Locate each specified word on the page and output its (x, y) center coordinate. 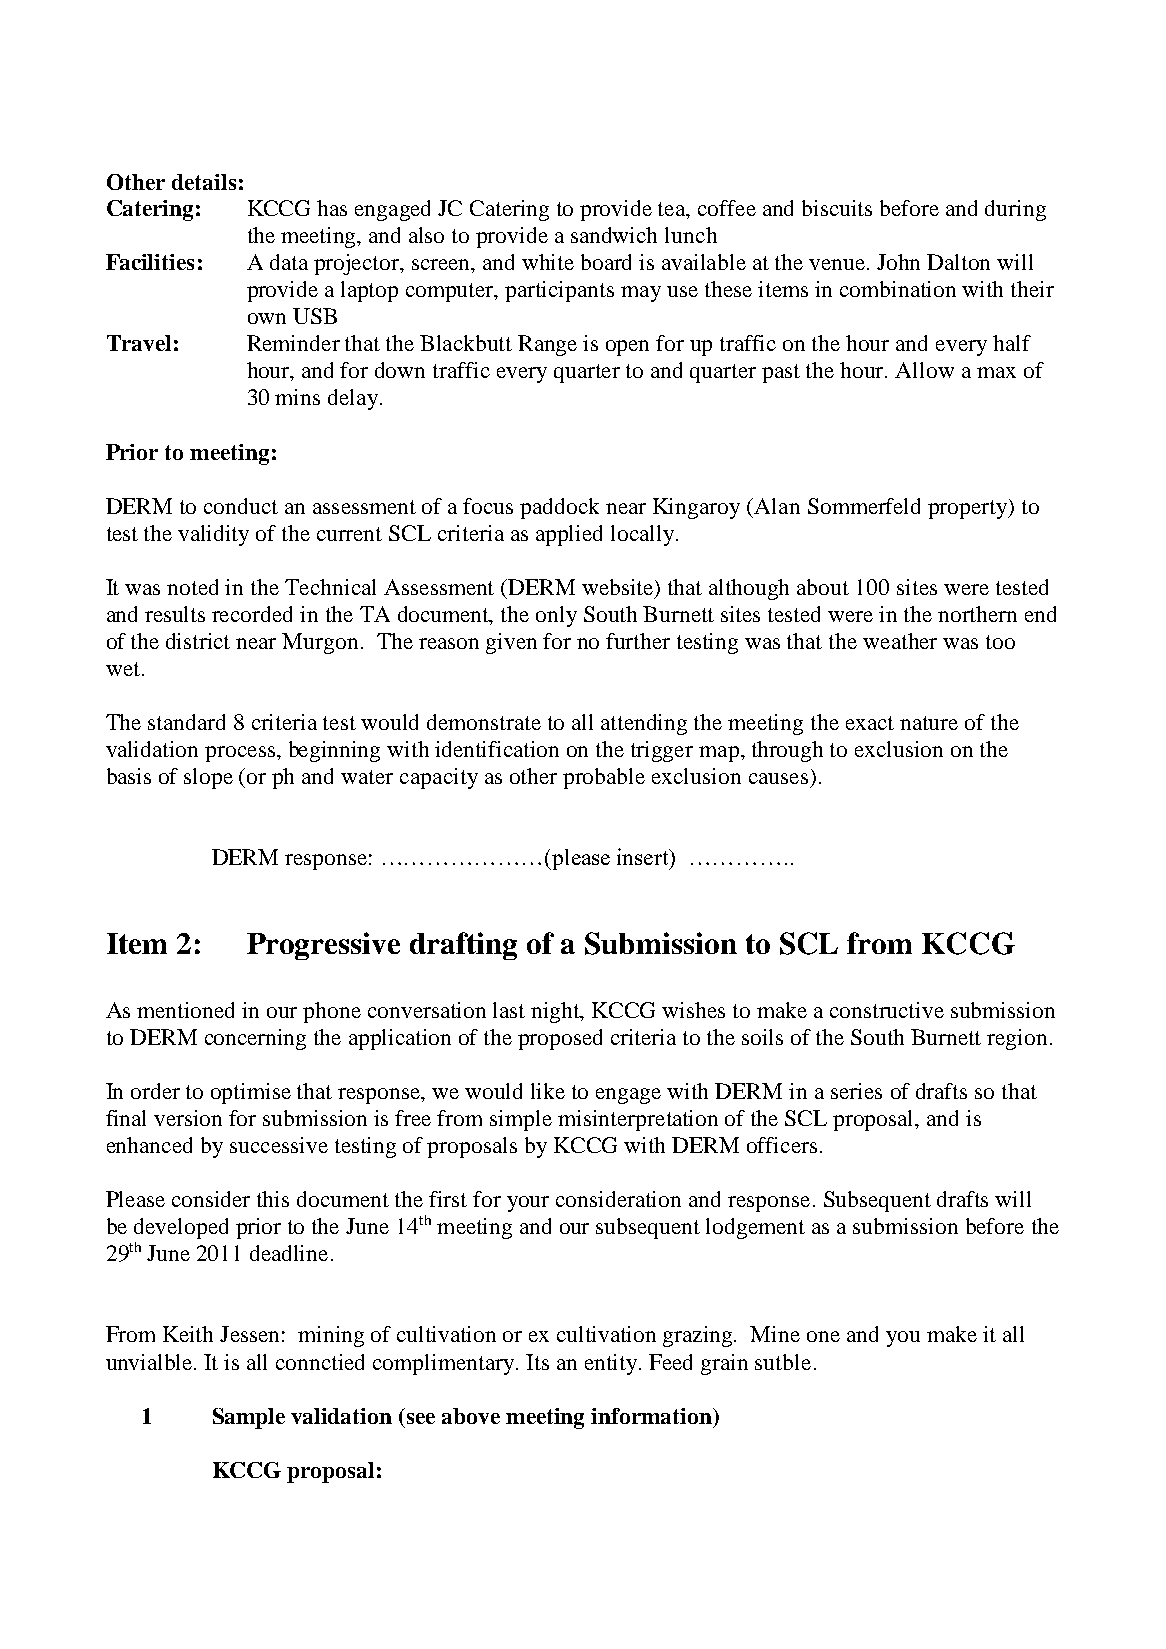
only (556, 616)
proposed (560, 1039)
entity (612, 1364)
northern (977, 614)
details (204, 182)
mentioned (185, 1010)
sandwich (614, 235)
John (898, 262)
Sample (249, 1418)
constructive (887, 1010)
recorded (252, 614)
